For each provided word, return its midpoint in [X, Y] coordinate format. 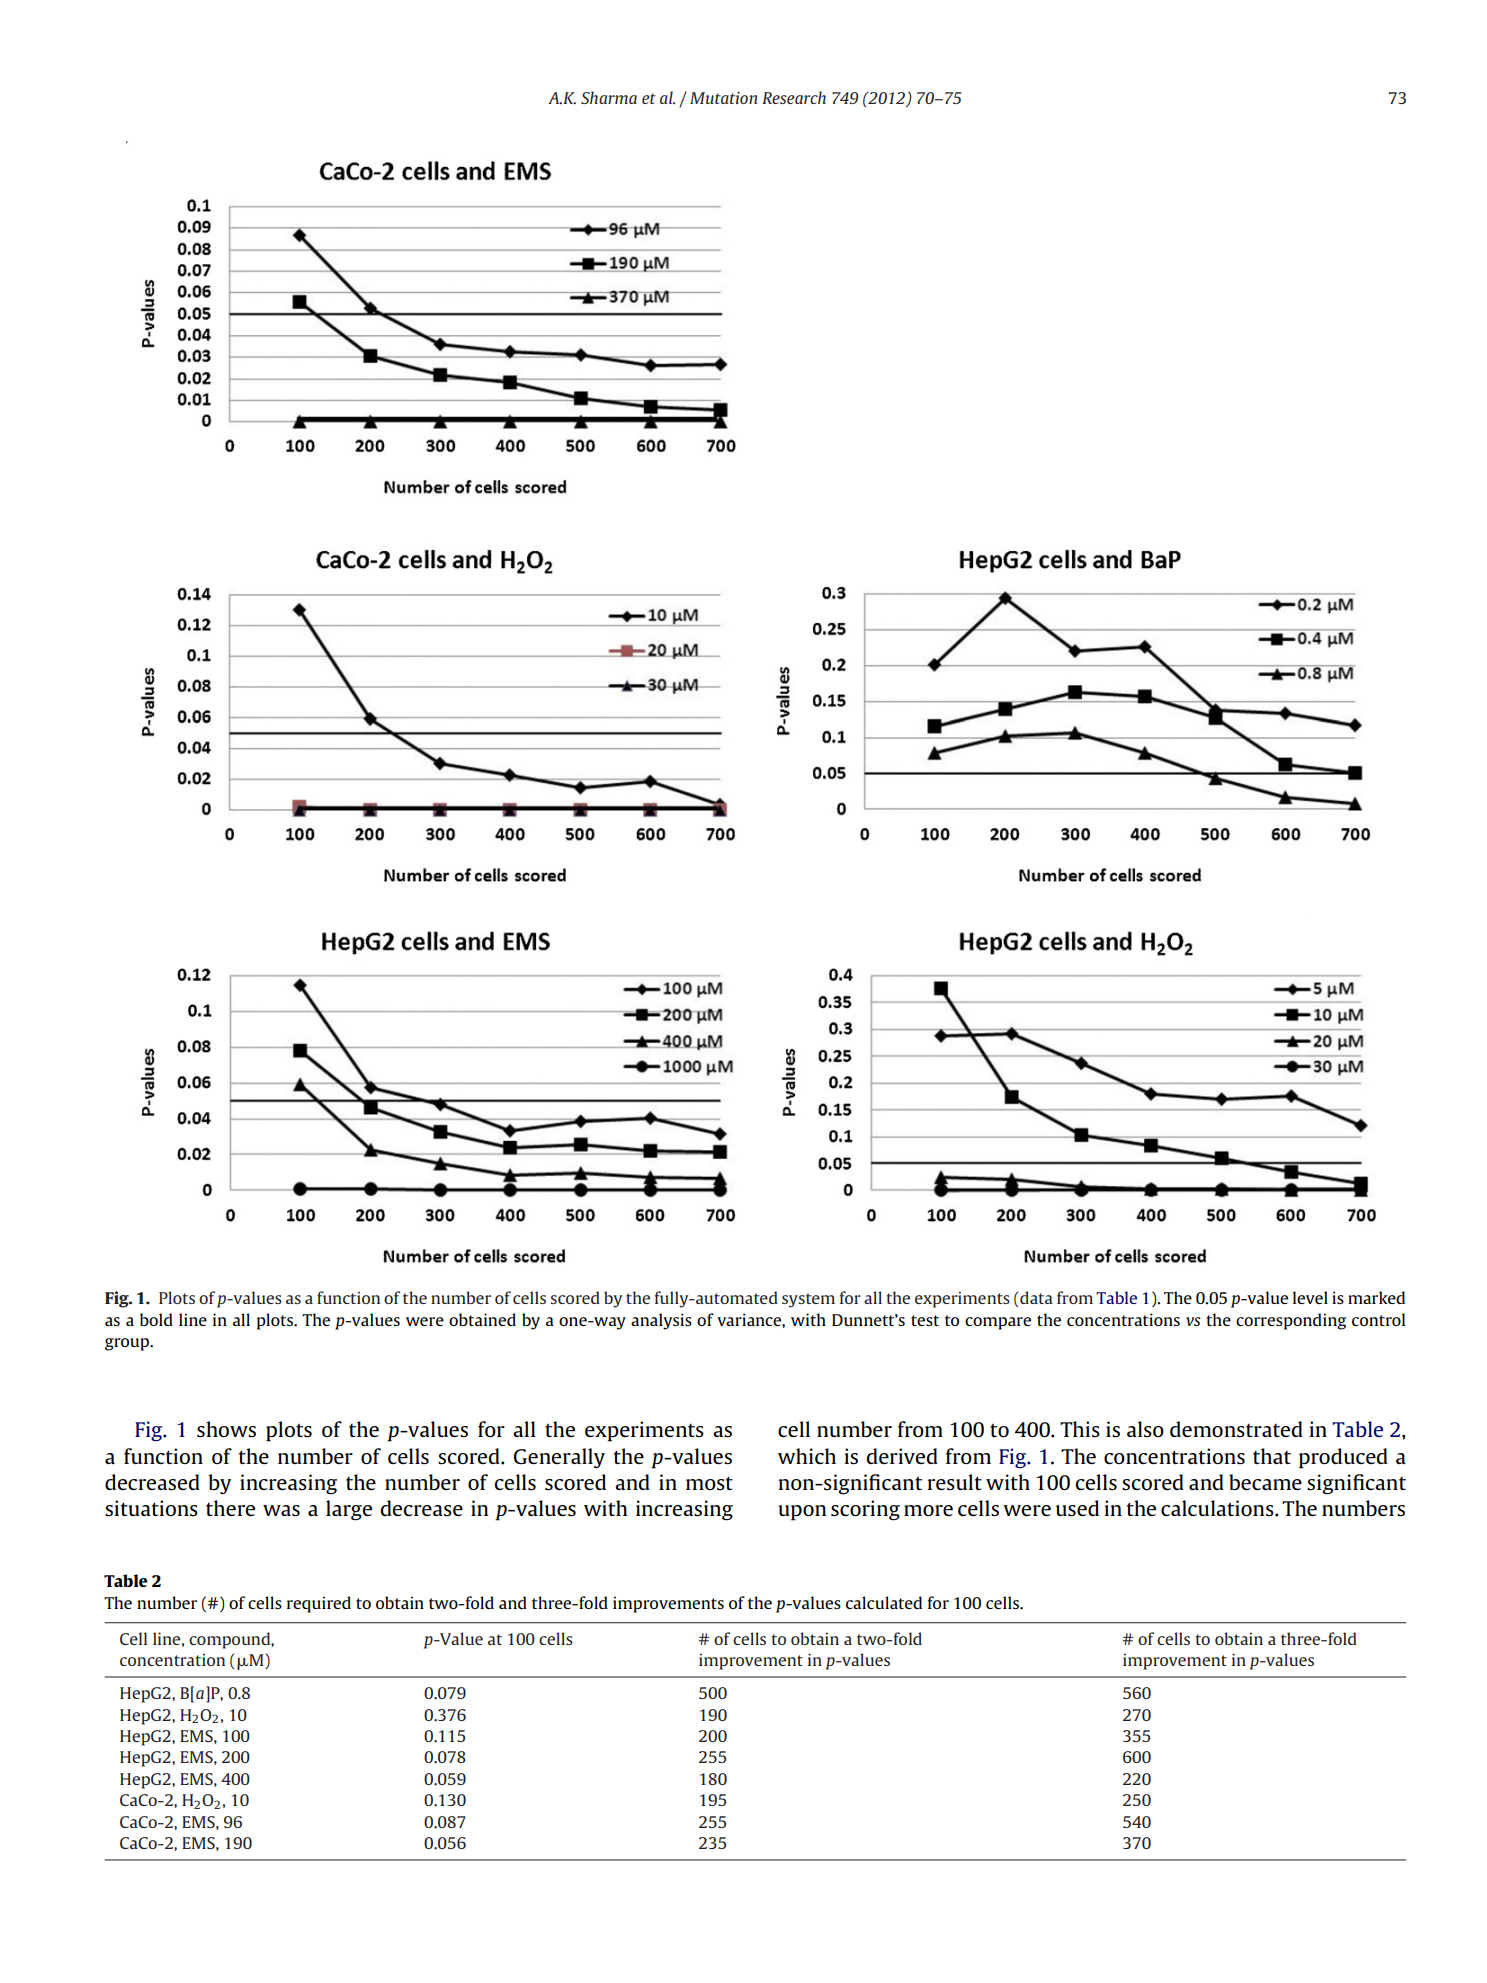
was [281, 1511]
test [925, 1320]
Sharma [609, 97]
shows [226, 1429]
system [808, 1300]
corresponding [1291, 1321]
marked [1376, 1297]
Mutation [723, 98]
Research [794, 97]
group [128, 1344]
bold [156, 1319]
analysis [661, 1321]
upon [802, 1513]
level [1310, 1297]
